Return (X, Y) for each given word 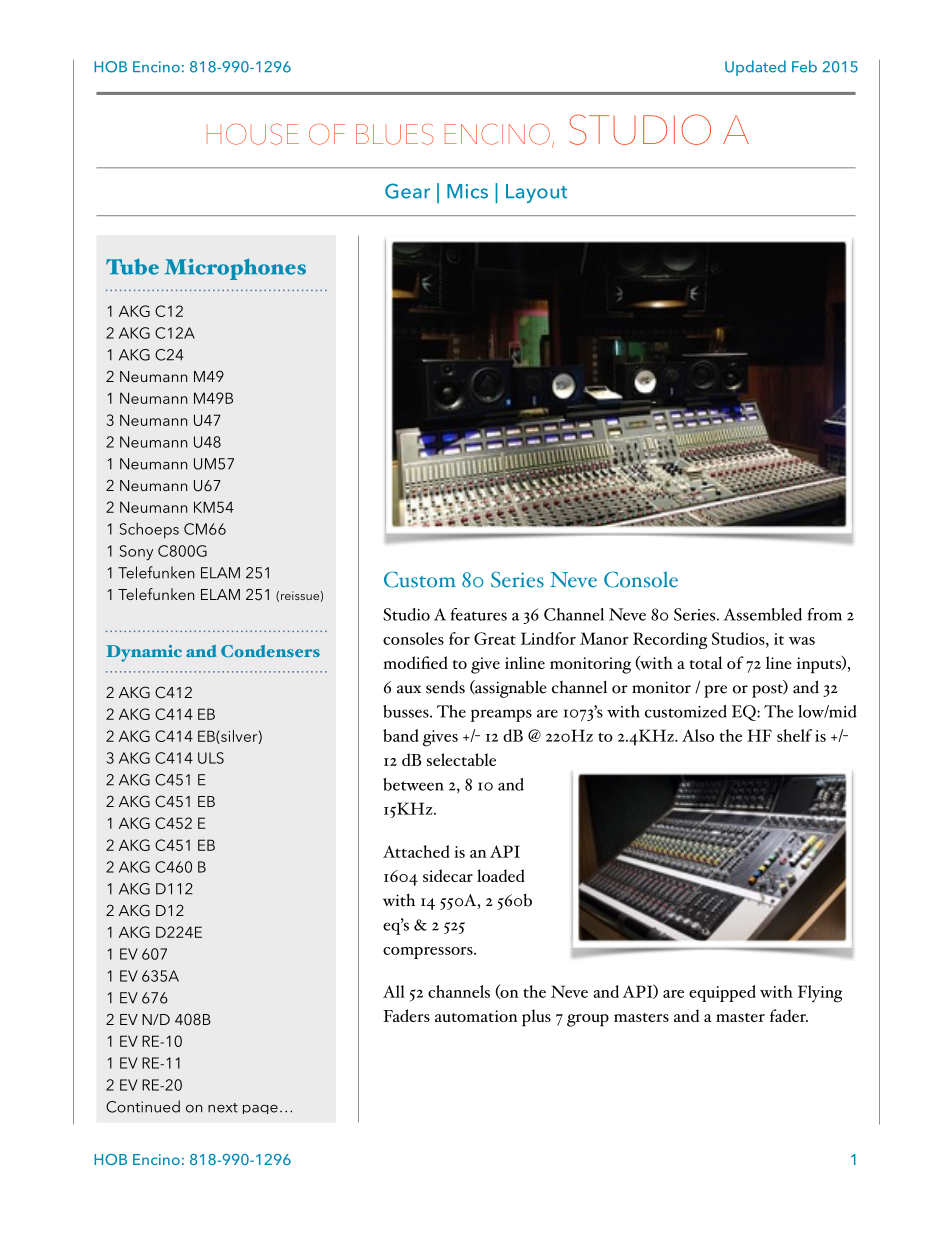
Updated (755, 68)
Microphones (235, 269)
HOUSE (253, 134)
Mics (467, 191)
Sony (136, 552)
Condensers (270, 651)
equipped (722, 993)
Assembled (763, 614)
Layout (536, 193)
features (479, 614)
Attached (416, 851)
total (706, 662)
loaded (501, 875)
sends (445, 687)
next (223, 1108)
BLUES (395, 134)
